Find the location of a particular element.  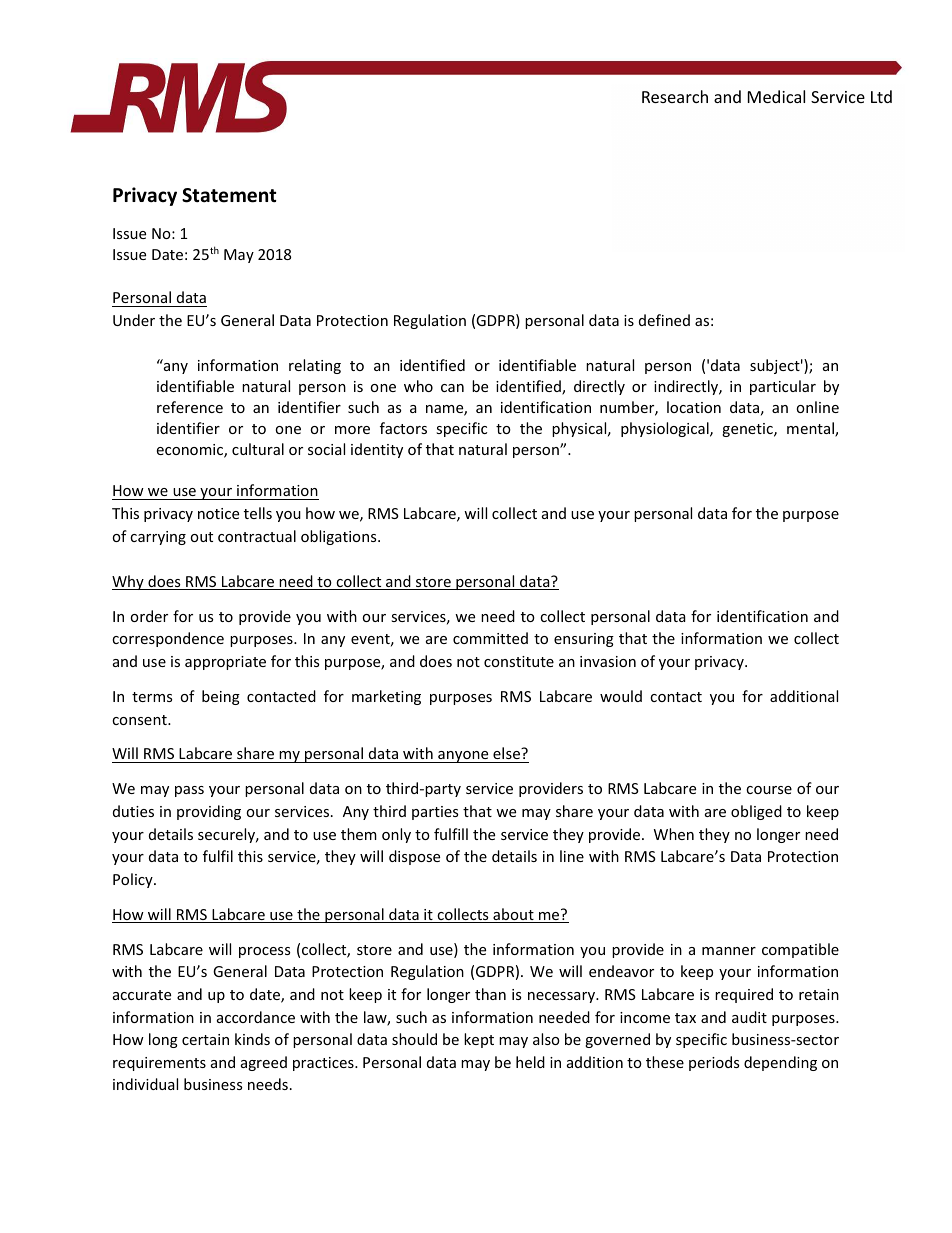

committed is located at coordinates (490, 638).
